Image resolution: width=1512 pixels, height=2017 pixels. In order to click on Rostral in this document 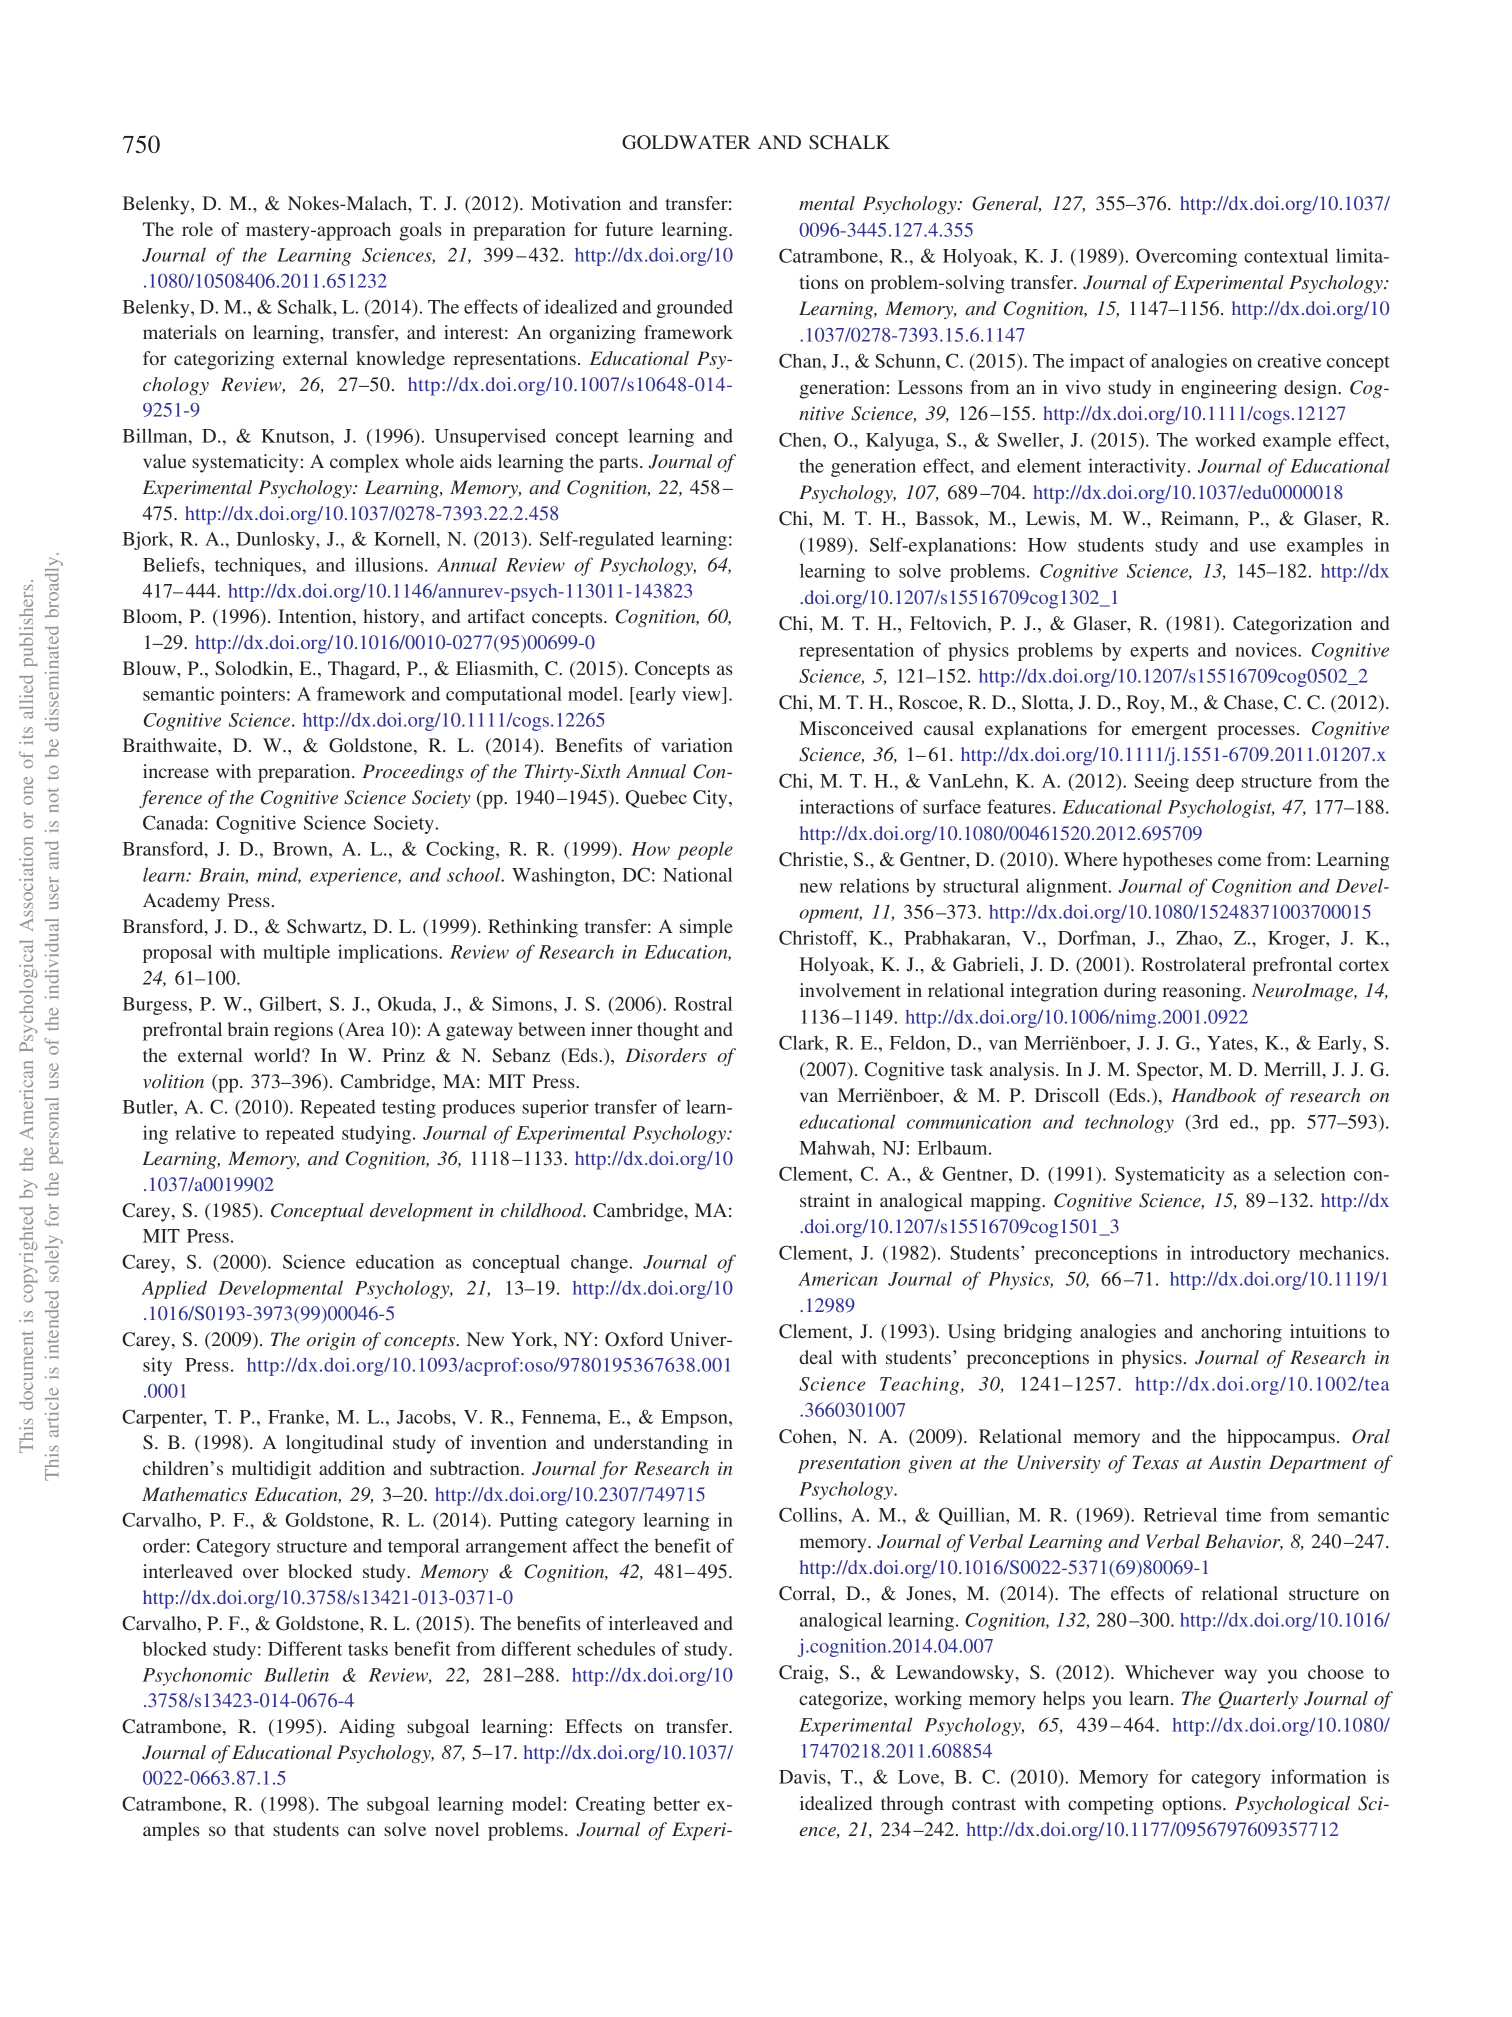, I will do `click(703, 1003)`.
